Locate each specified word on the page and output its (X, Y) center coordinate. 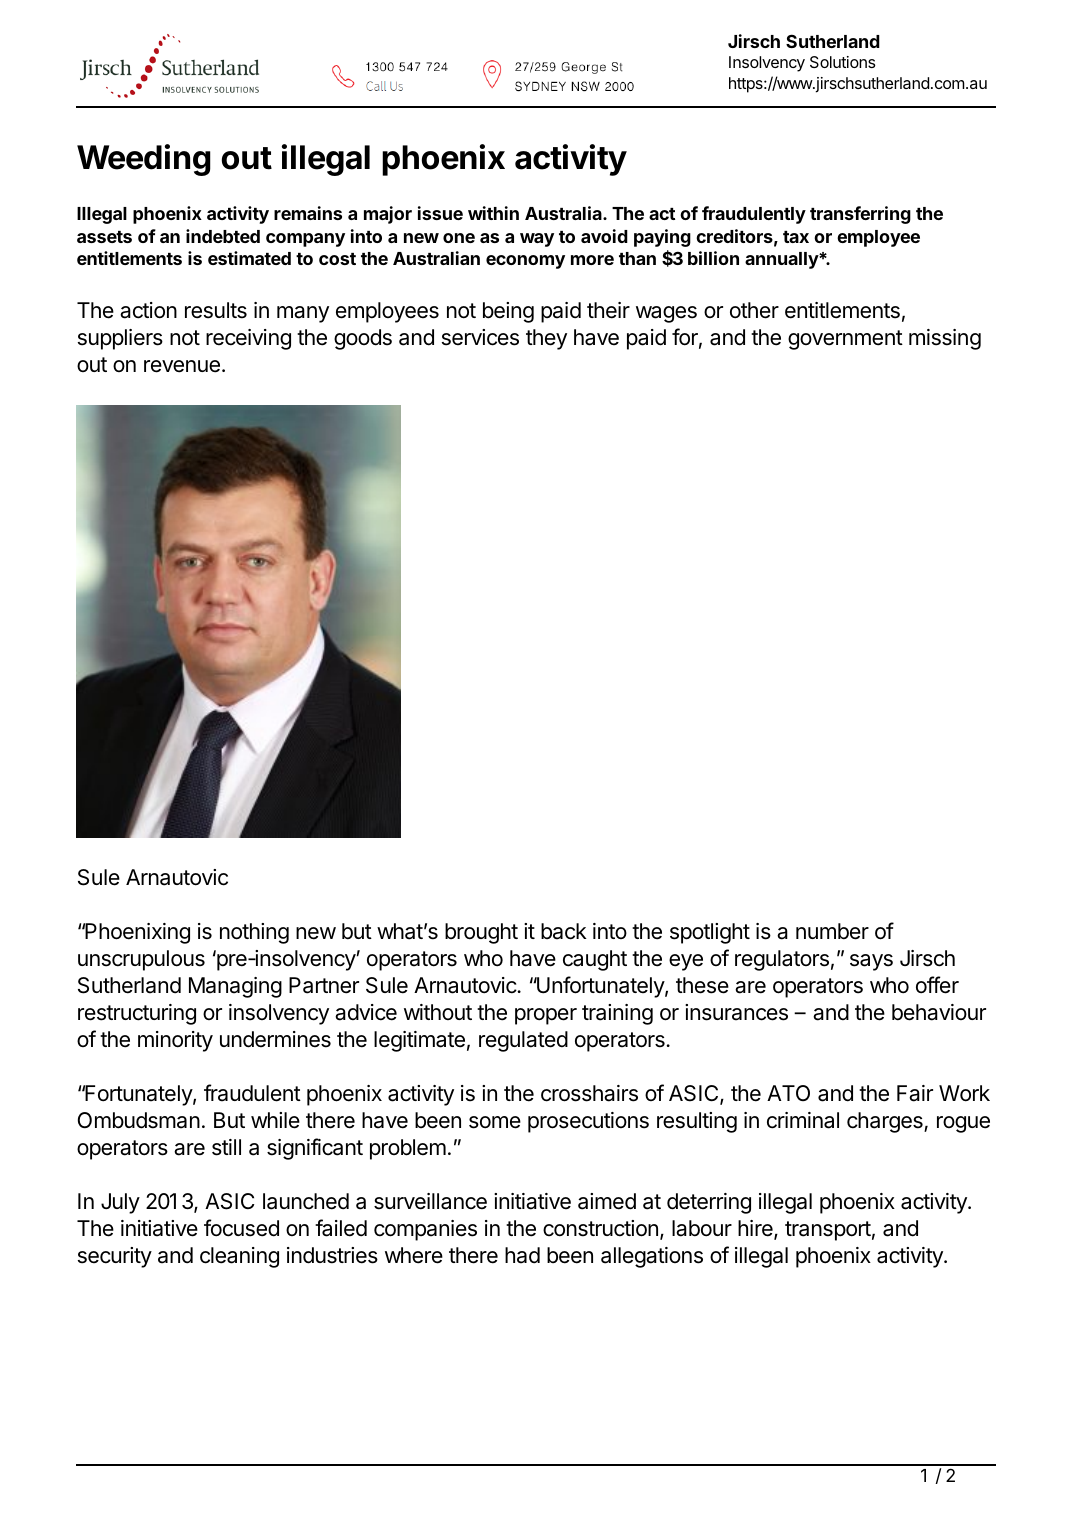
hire (756, 1229)
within (493, 213)
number (832, 931)
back (564, 931)
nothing (254, 933)
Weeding (144, 160)
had (522, 1255)
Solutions (843, 62)
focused (241, 1228)
